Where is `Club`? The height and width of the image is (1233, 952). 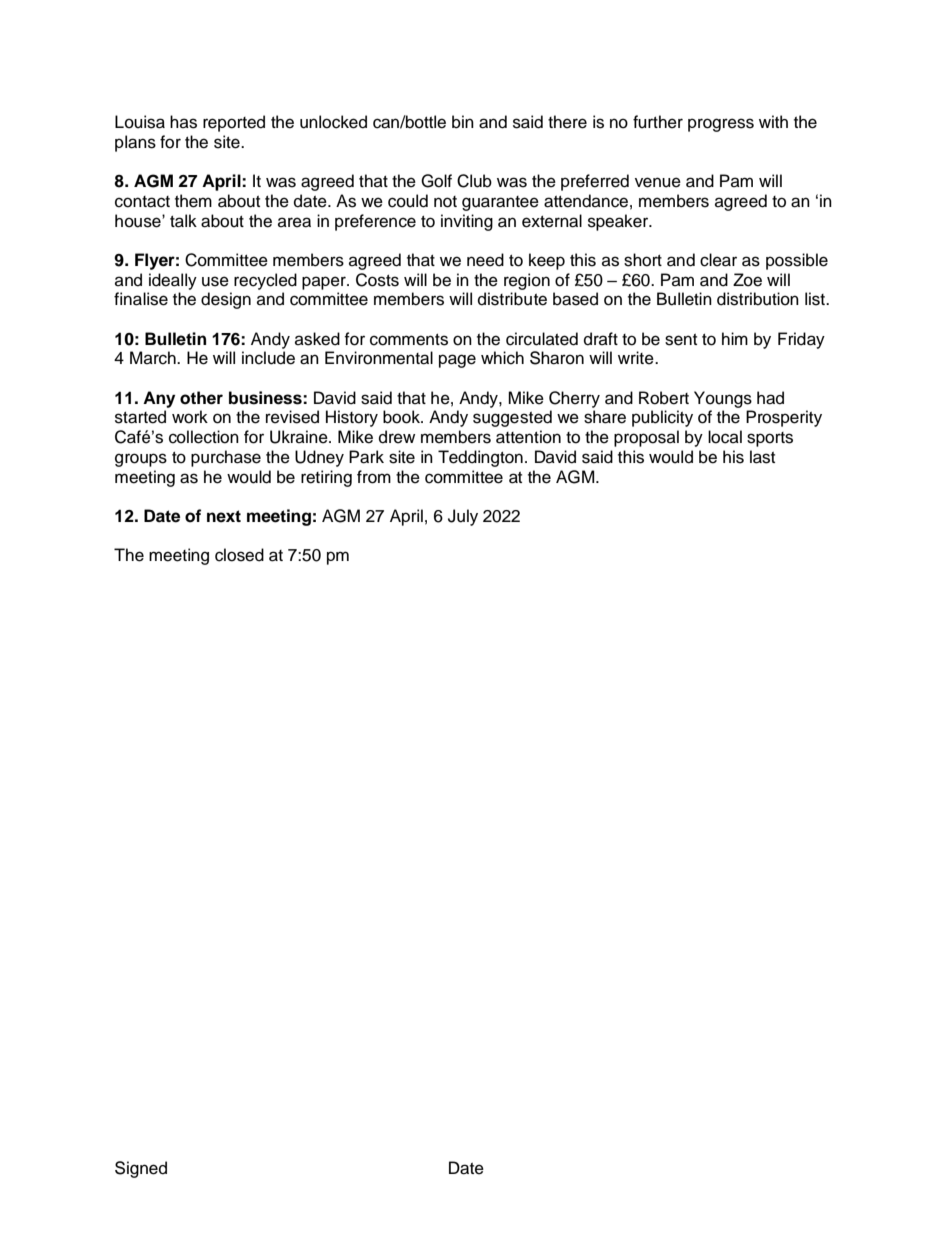
Club is located at coordinates (474, 181).
